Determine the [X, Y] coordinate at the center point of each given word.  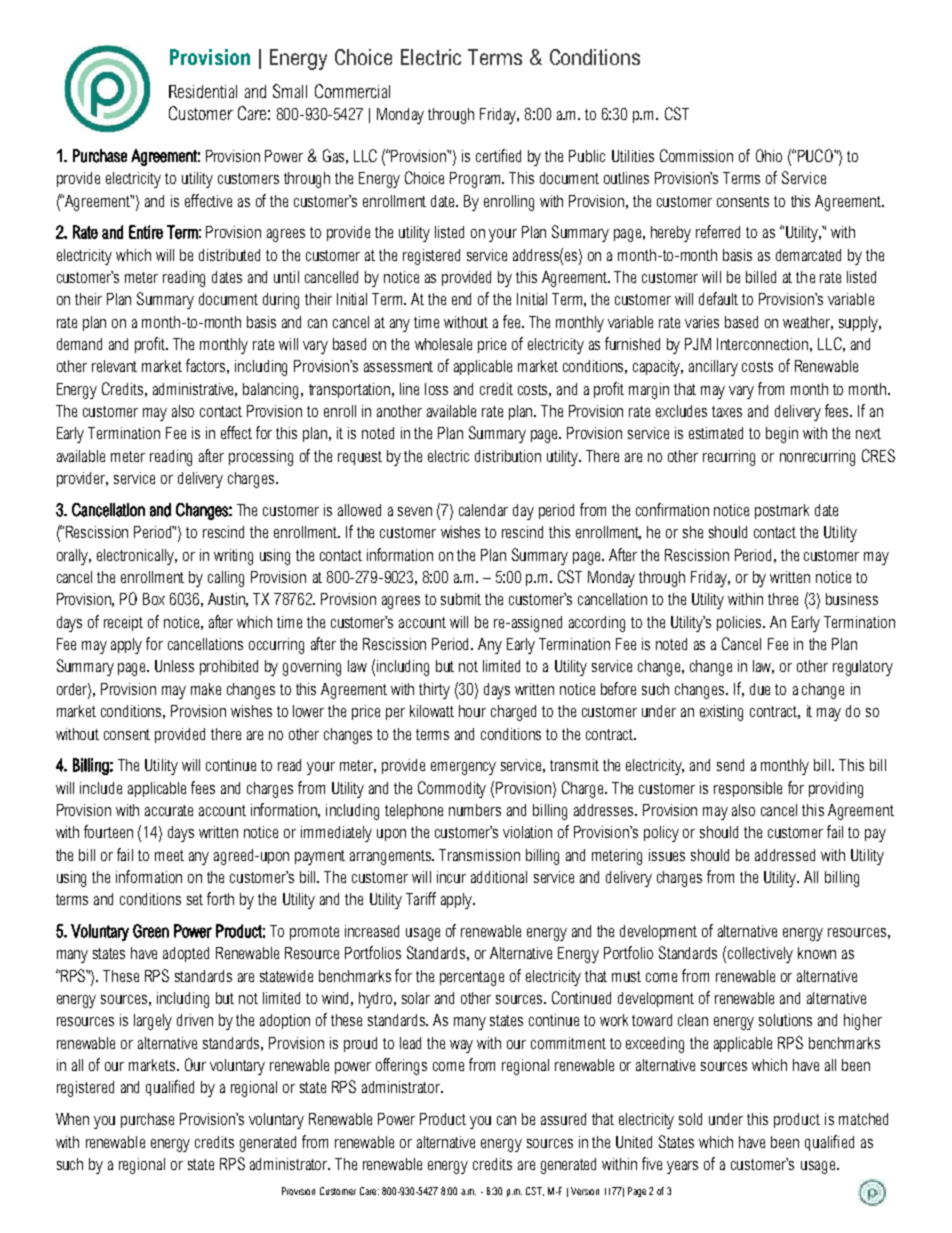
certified [498, 155]
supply [860, 324]
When [72, 1119]
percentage [472, 978]
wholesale [443, 344]
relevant [114, 366]
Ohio [769, 155]
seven [415, 511]
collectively [760, 955]
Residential [203, 91]
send [730, 765]
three [783, 599]
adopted [186, 954]
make [206, 689]
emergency [463, 768]
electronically [137, 557]
